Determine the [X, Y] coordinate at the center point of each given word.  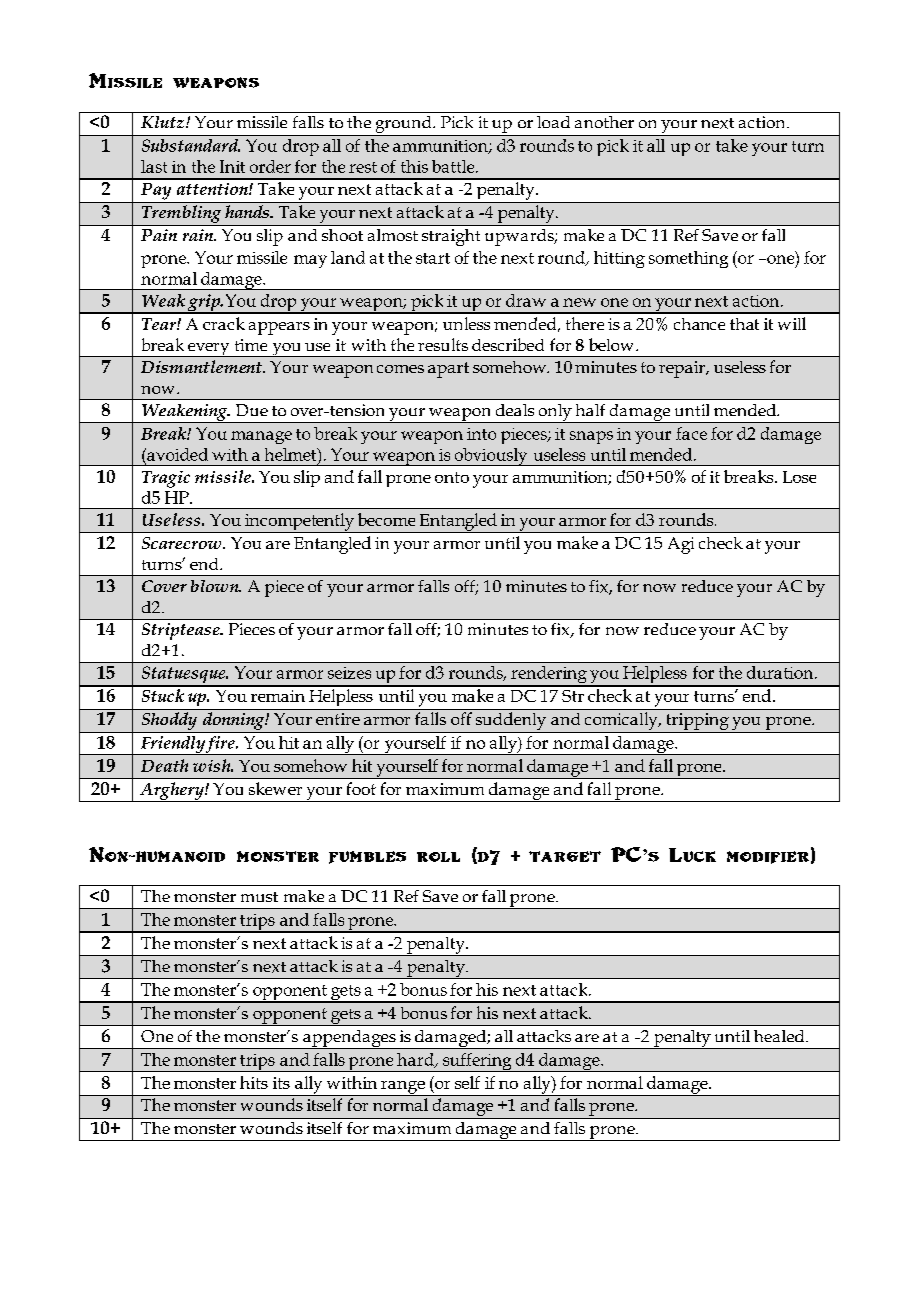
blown [216, 586]
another [604, 122]
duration [781, 672]
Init [232, 166]
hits [254, 1082]
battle [454, 166]
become [386, 519]
